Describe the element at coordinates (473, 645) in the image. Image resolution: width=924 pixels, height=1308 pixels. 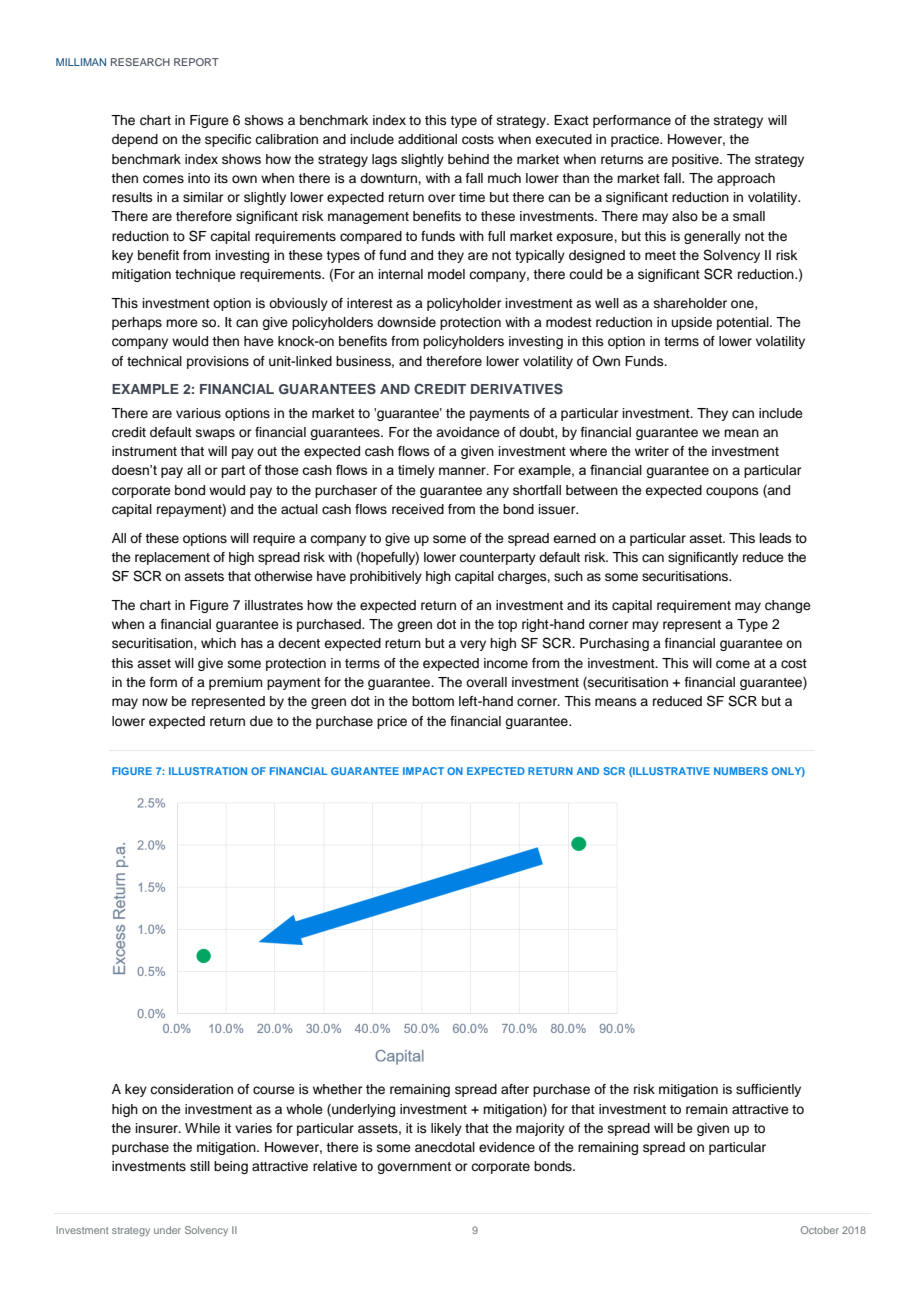
I see `very` at that location.
